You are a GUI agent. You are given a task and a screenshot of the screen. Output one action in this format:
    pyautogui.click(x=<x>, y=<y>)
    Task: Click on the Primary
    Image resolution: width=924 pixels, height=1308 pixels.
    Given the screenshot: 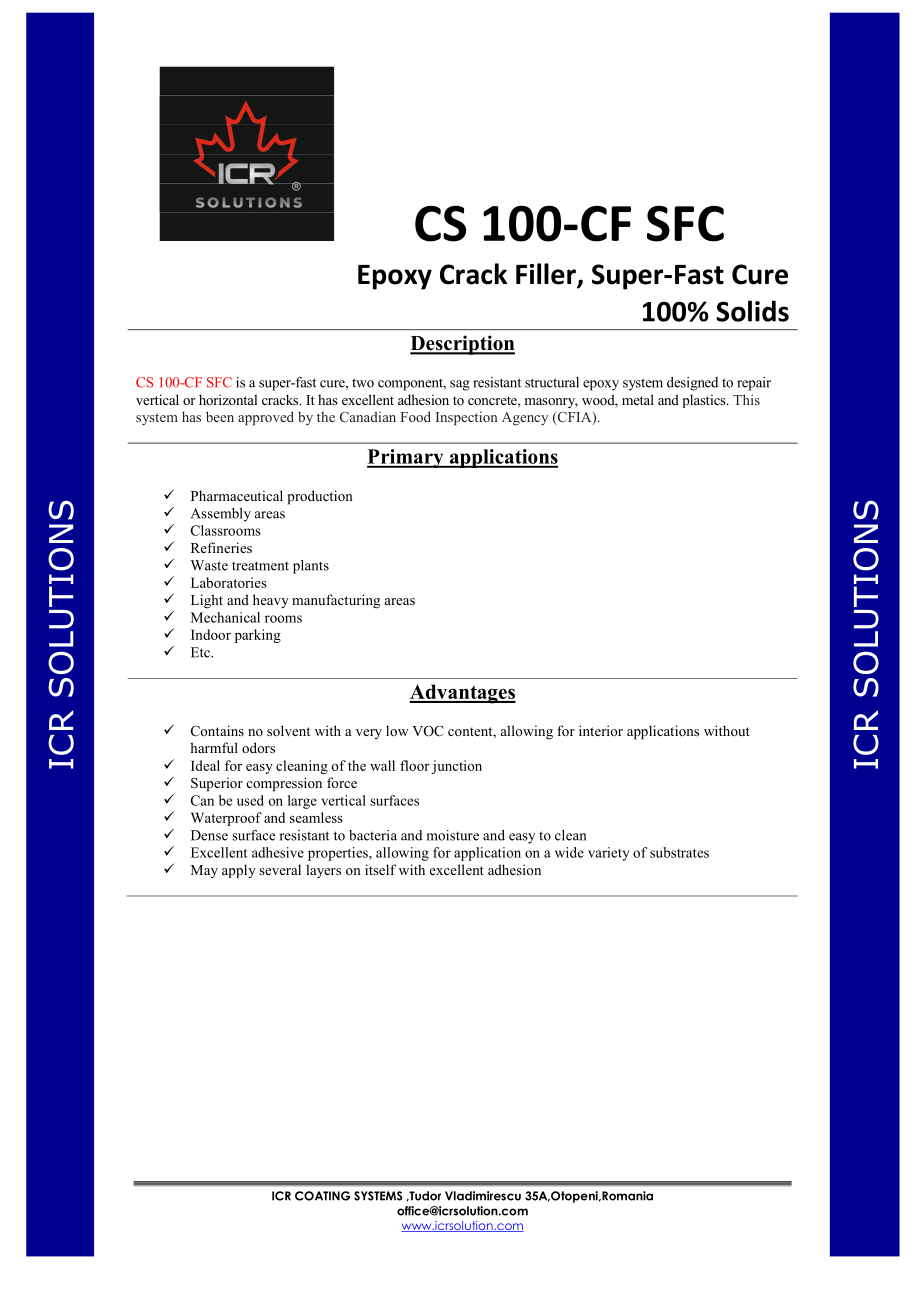 What is the action you would take?
    pyautogui.click(x=406, y=458)
